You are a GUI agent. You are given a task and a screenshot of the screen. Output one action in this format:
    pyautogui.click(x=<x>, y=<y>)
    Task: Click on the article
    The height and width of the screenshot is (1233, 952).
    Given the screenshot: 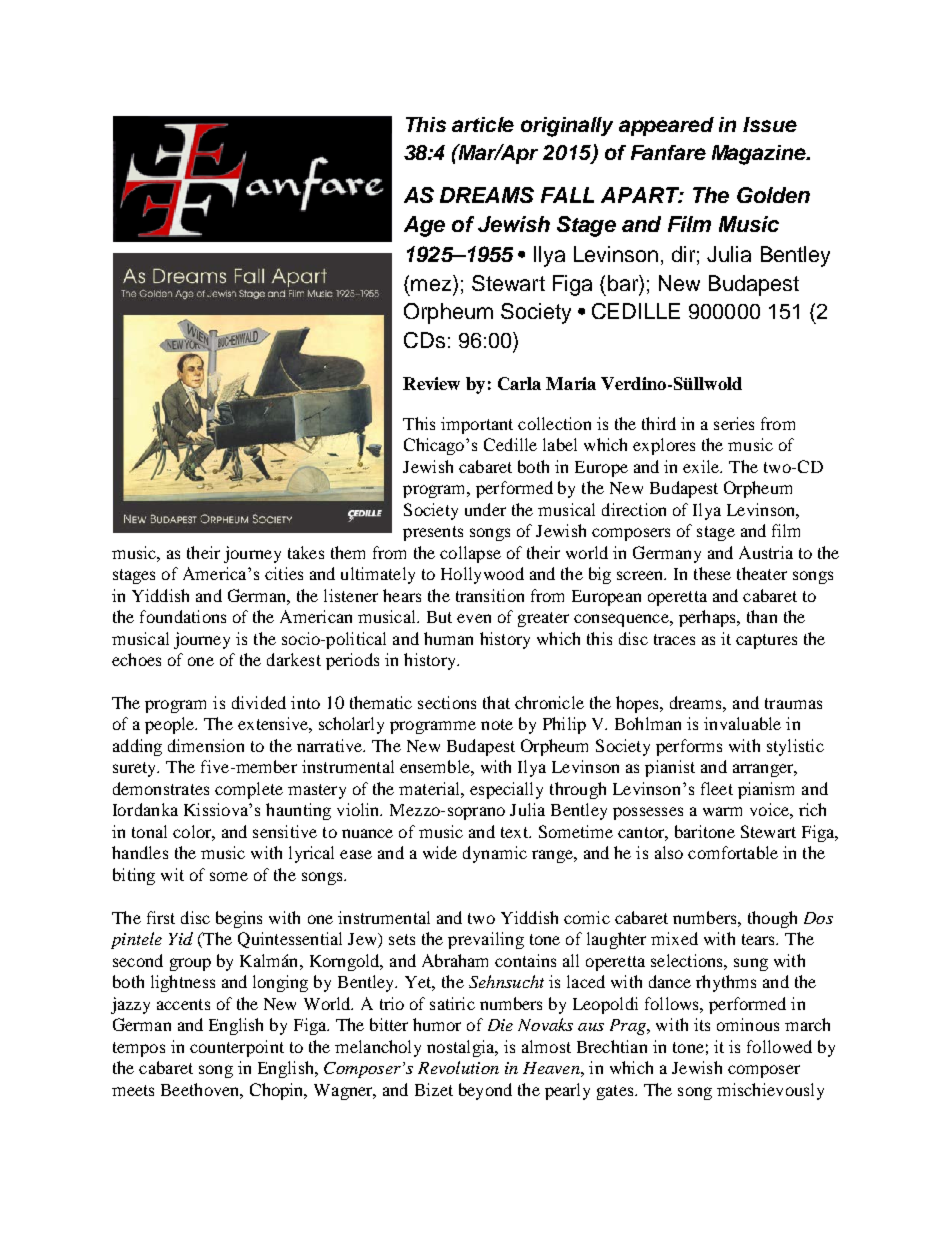 What is the action you would take?
    pyautogui.click(x=483, y=124)
